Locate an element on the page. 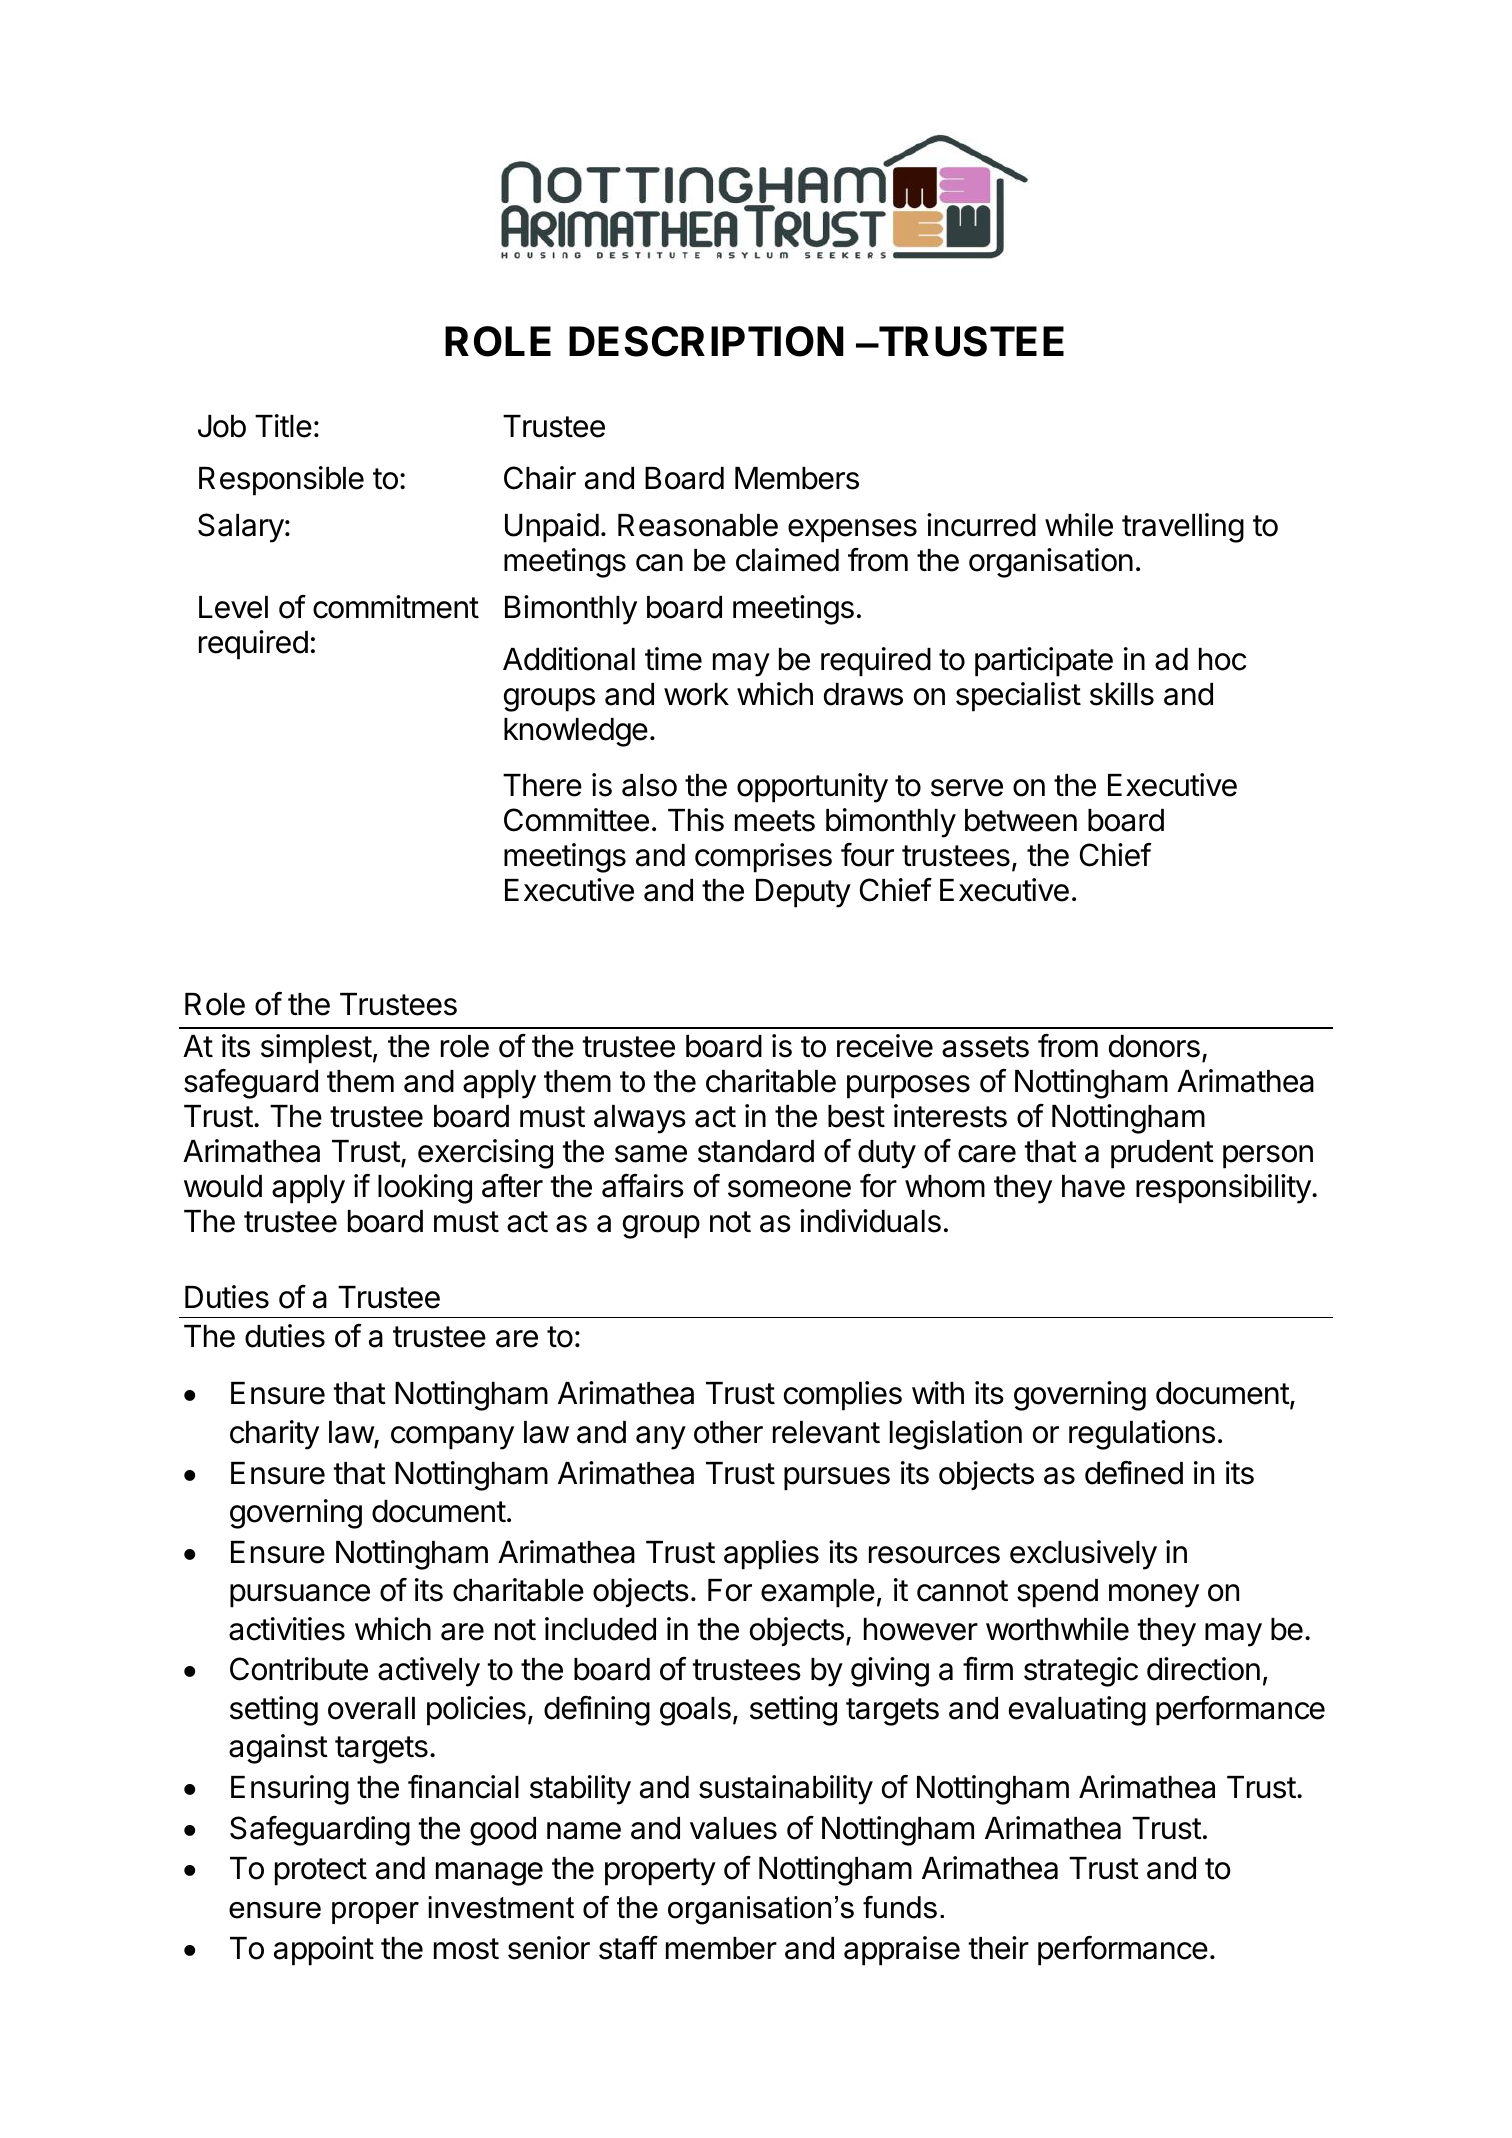  exclusively is located at coordinates (1083, 1555).
